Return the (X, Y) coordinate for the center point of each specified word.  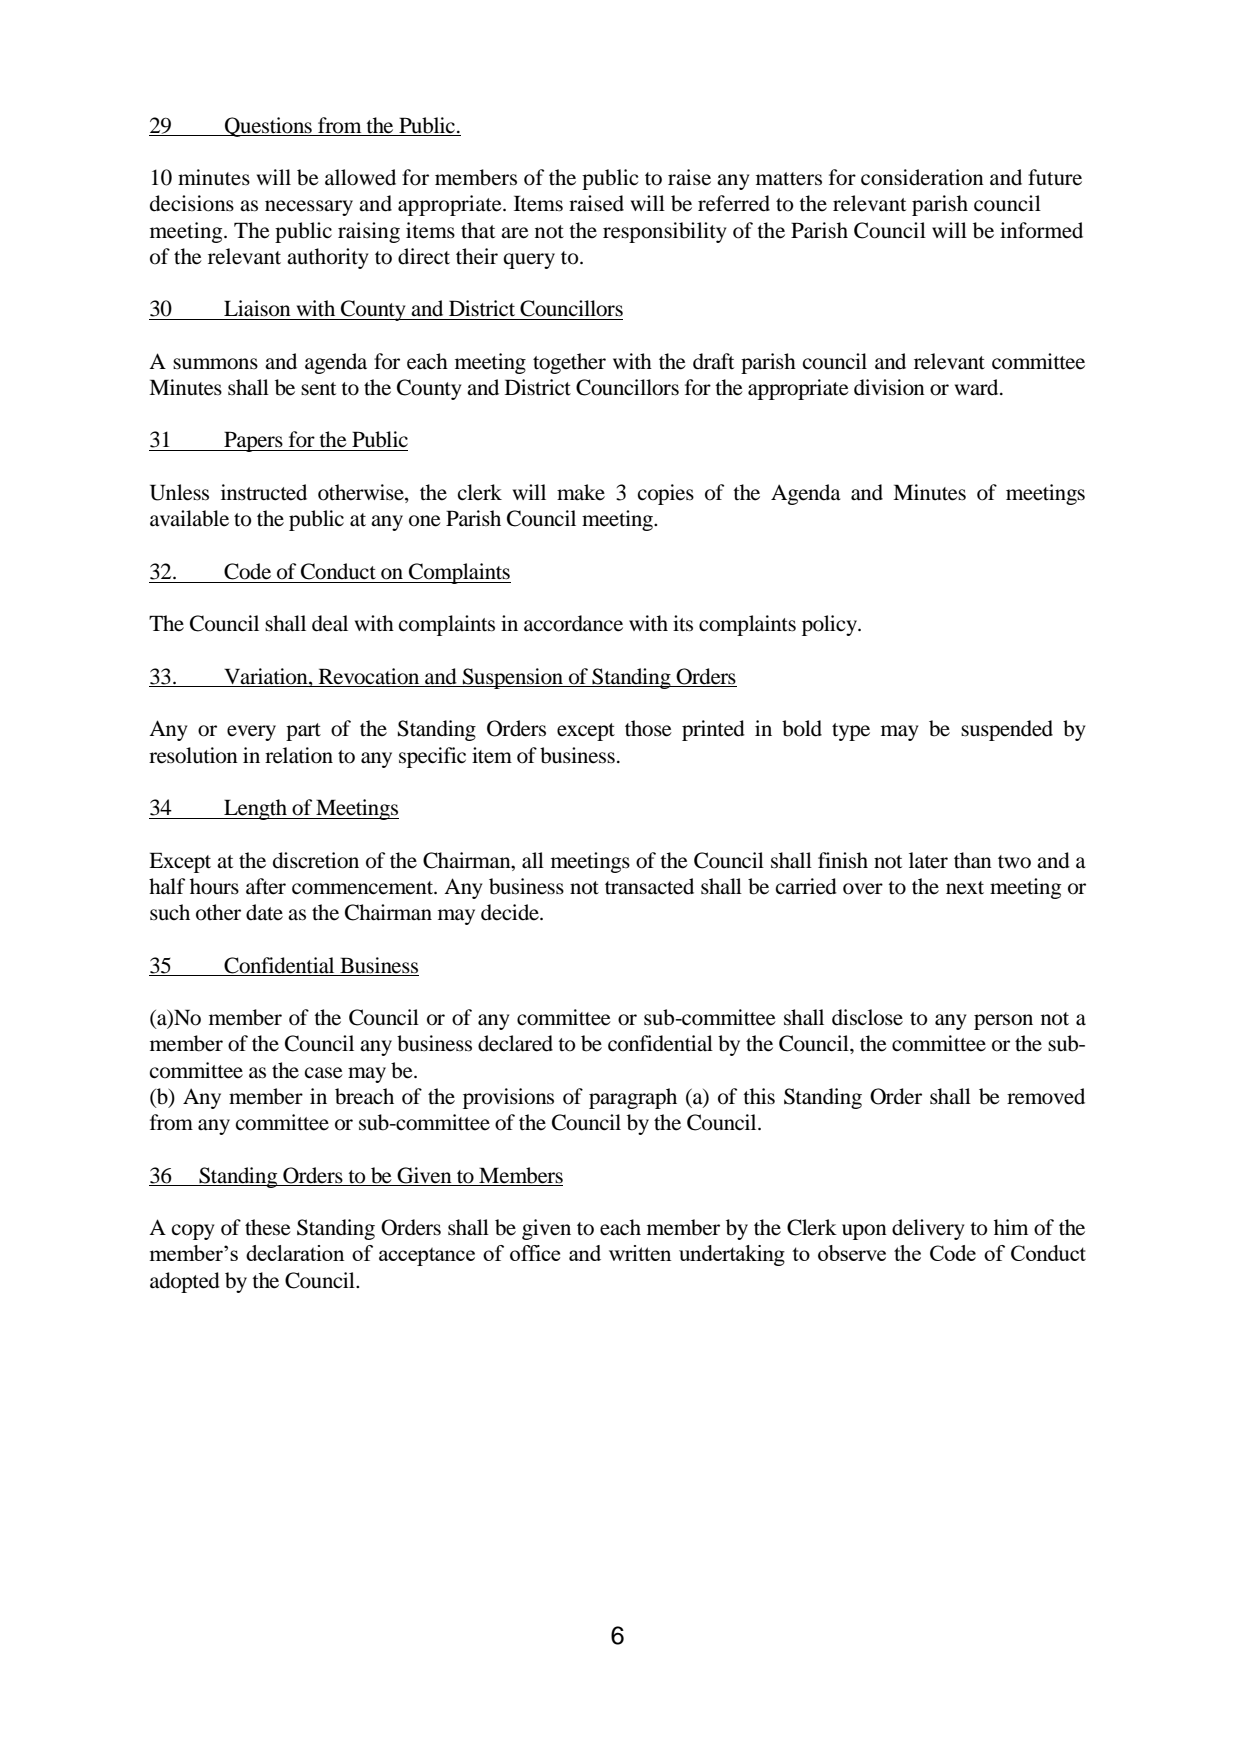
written (640, 1253)
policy (830, 625)
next (965, 888)
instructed (264, 492)
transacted (649, 886)
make (581, 492)
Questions (268, 127)
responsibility (665, 232)
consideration (922, 177)
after (266, 886)
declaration (295, 1253)
